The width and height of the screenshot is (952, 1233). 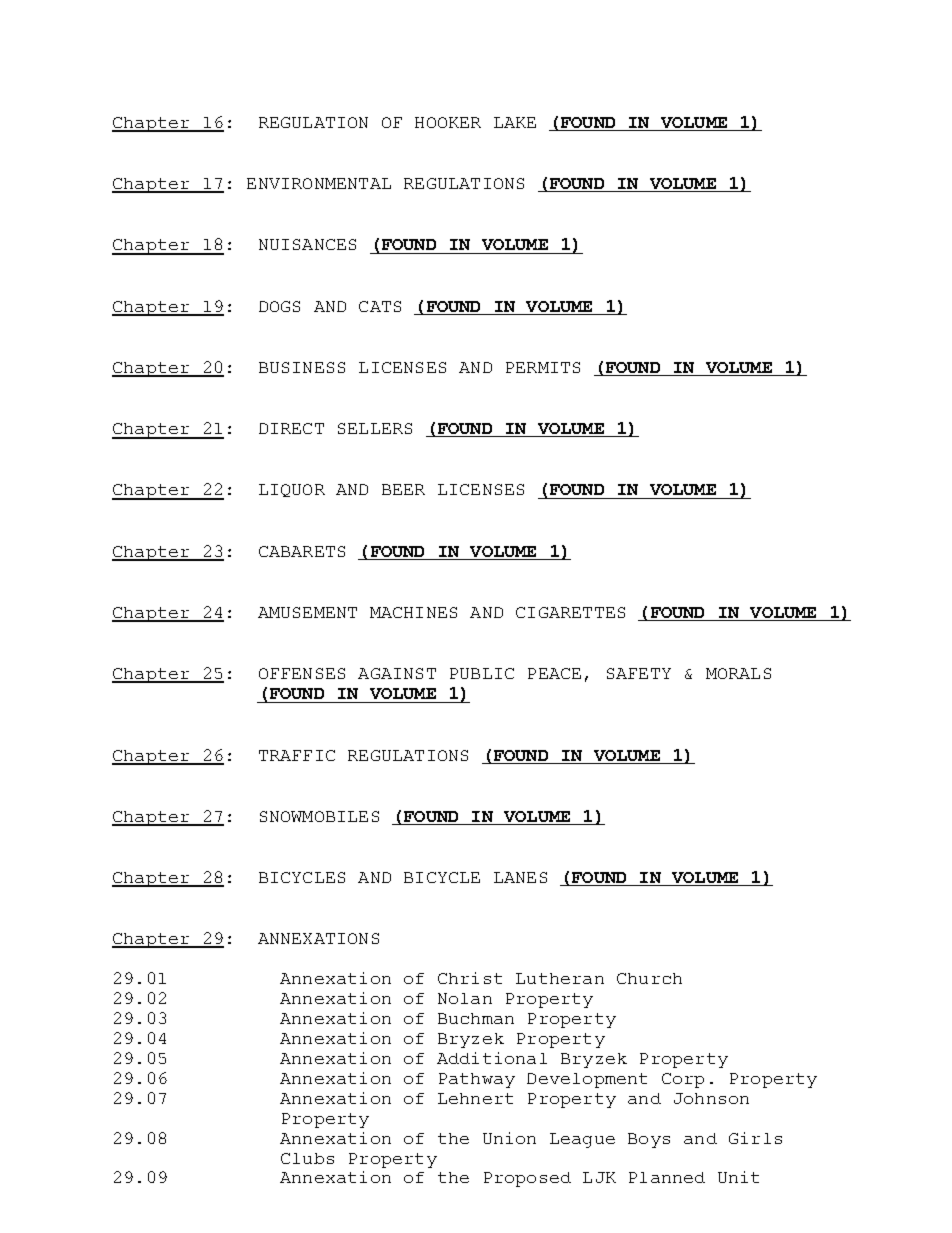 What do you see at coordinates (543, 367) in the screenshot?
I see `PERMITS` at bounding box center [543, 367].
